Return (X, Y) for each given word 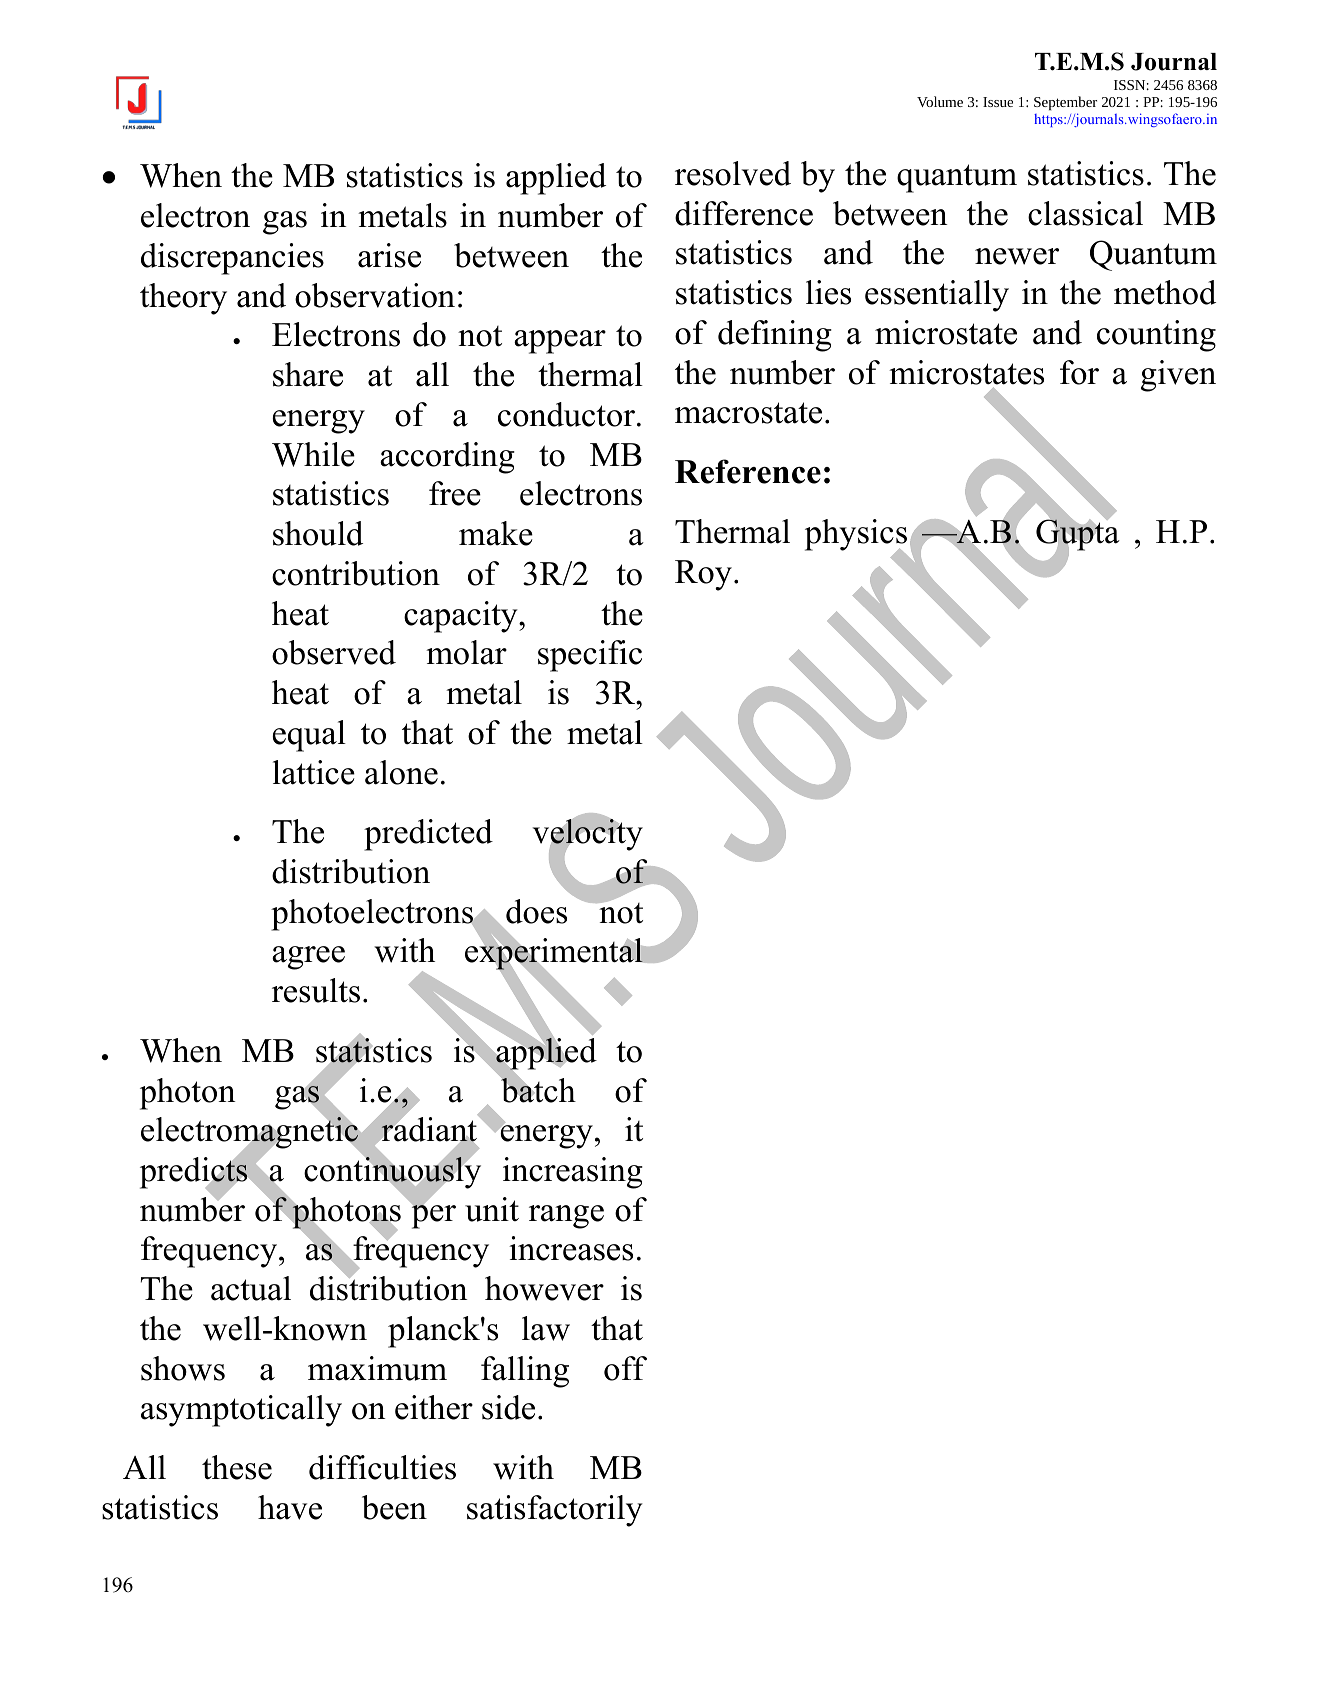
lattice (314, 772)
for (1079, 372)
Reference (748, 471)
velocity (588, 835)
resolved (733, 173)
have (290, 1507)
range (566, 1217)
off (625, 1368)
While (313, 454)
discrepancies (232, 259)
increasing (573, 1173)
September (1065, 103)
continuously (392, 1173)
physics (856, 536)
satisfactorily (555, 1511)
